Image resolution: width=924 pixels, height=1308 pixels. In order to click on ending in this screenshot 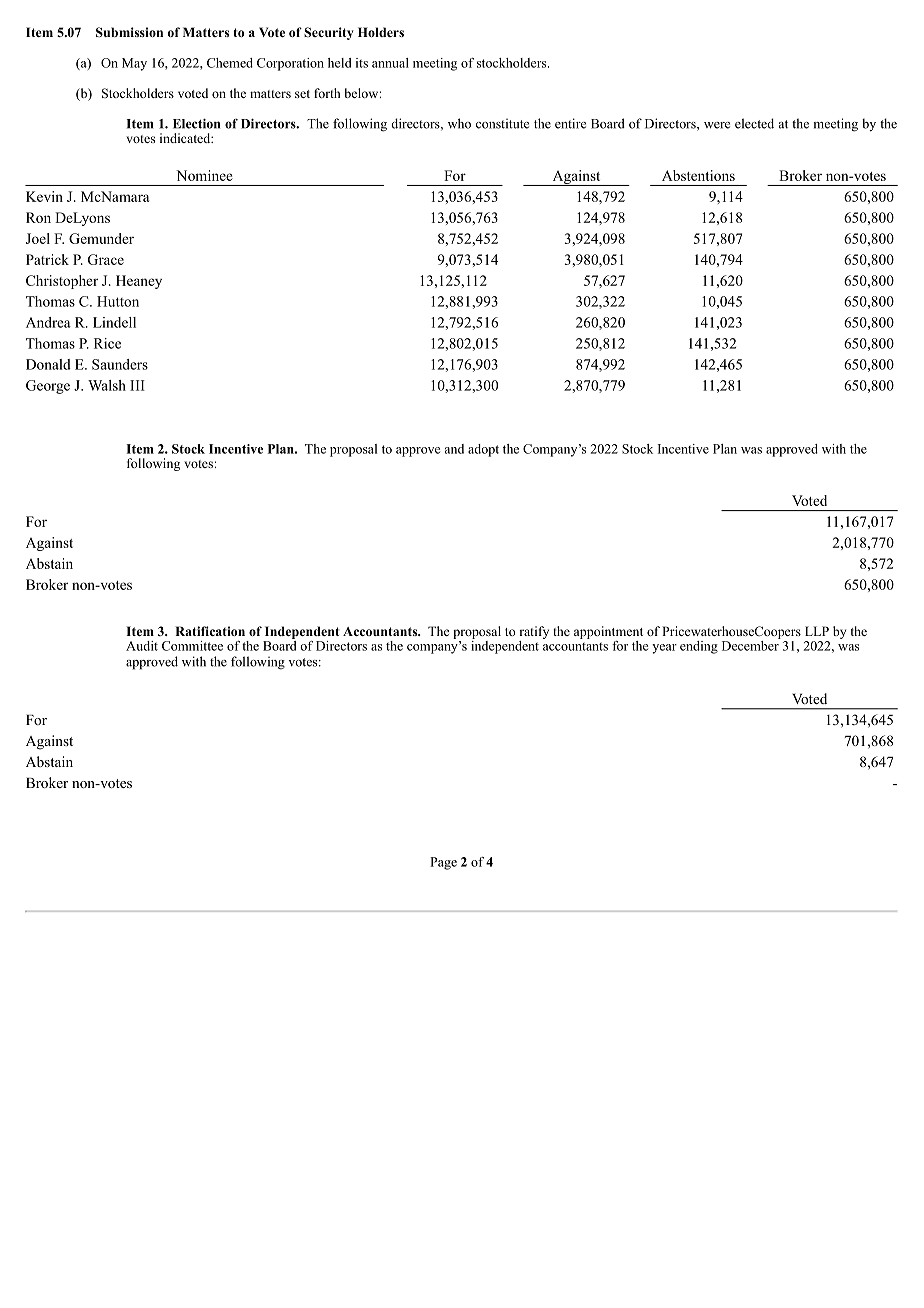, I will do `click(699, 647)`.
